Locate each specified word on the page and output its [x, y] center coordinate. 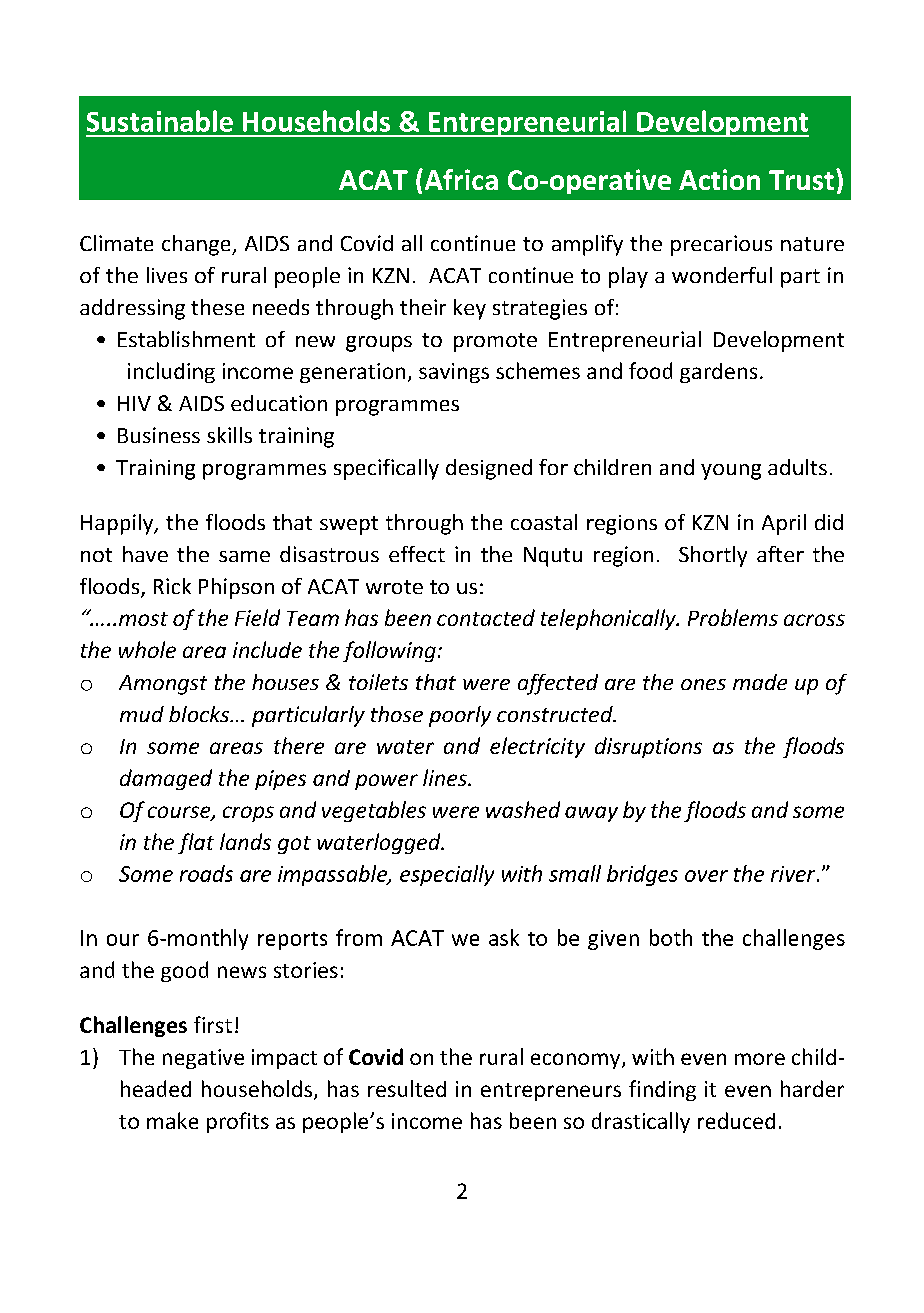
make [172, 1120]
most [143, 619]
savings [454, 373]
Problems [733, 617]
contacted [486, 617]
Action [719, 179]
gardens [718, 373]
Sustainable [160, 121]
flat [196, 843]
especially [447, 875]
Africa [460, 179]
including [171, 372]
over [706, 876]
